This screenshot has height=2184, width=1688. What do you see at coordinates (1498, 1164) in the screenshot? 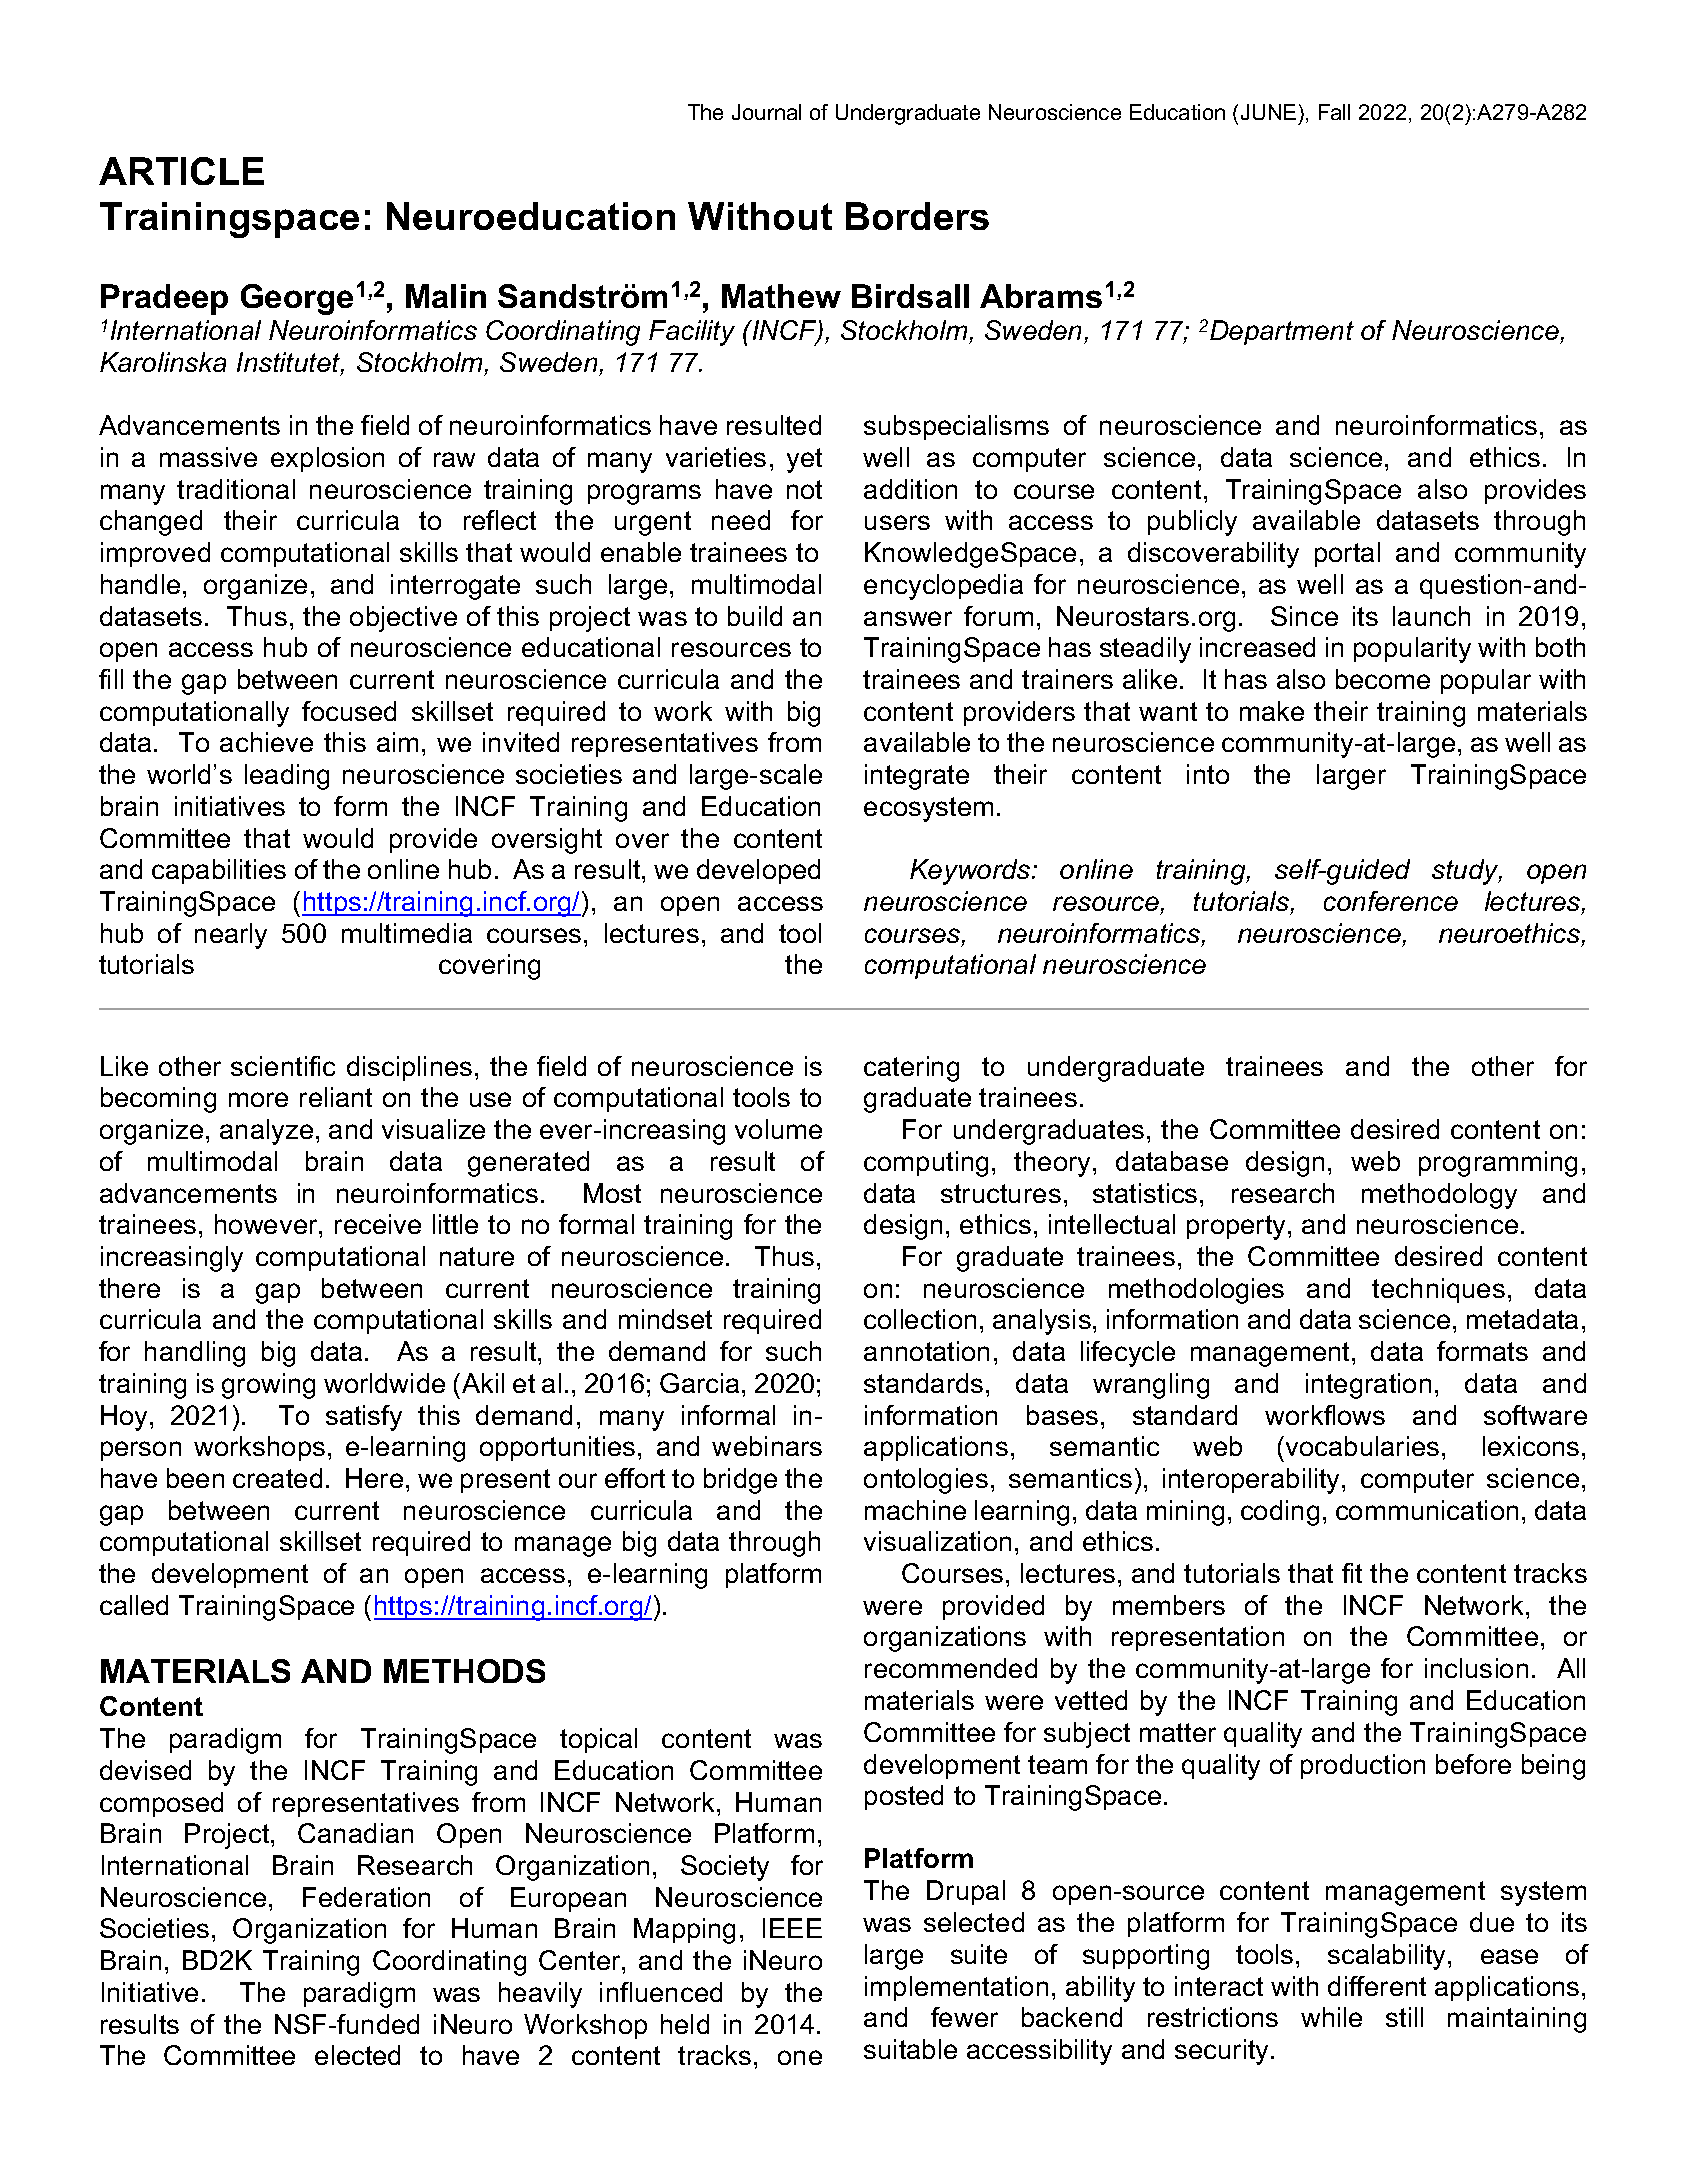
I see `programming` at bounding box center [1498, 1164].
